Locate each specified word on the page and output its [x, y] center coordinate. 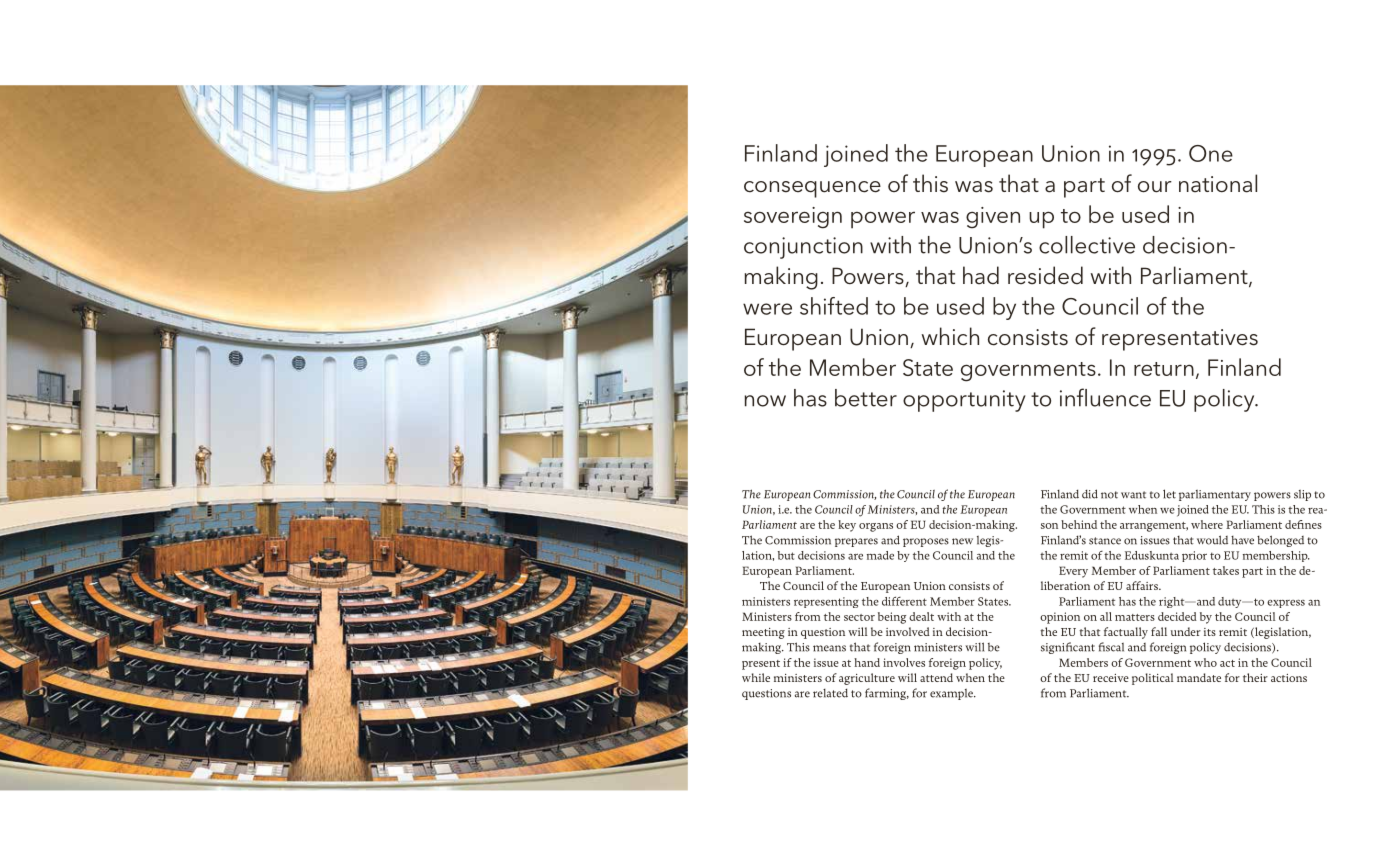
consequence [812, 189]
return [1164, 369]
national [1218, 183]
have [1242, 540]
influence [1105, 397]
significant [1068, 648]
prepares [856, 542]
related [830, 693]
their [1255, 677]
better [866, 398]
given [993, 218]
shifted [834, 306]
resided [1045, 275]
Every [1073, 572]
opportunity [964, 401]
